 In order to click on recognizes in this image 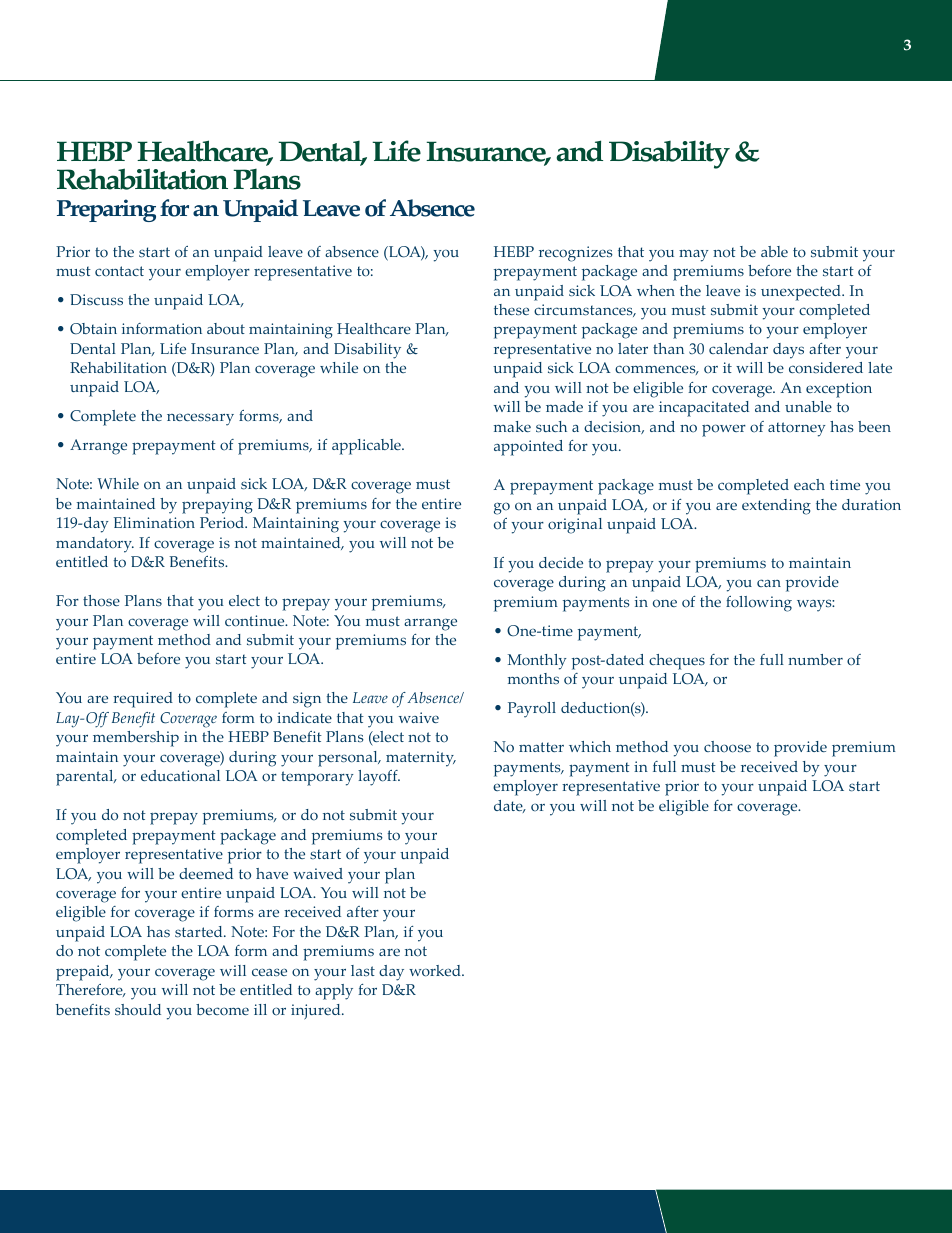, I will do `click(576, 254)`.
